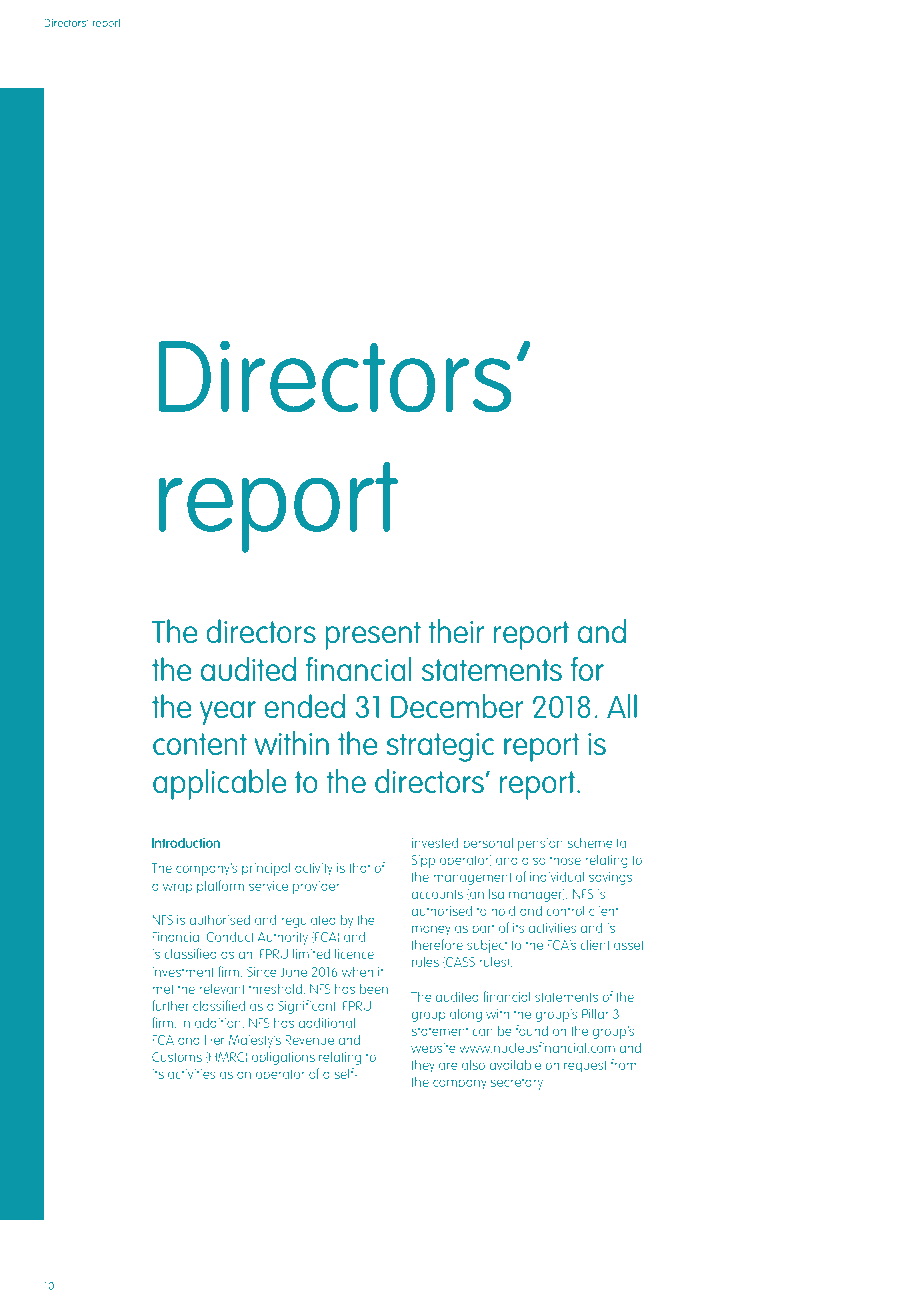 The image size is (924, 1308). Describe the element at coordinates (622, 706) in the screenshot. I see `All` at that location.
